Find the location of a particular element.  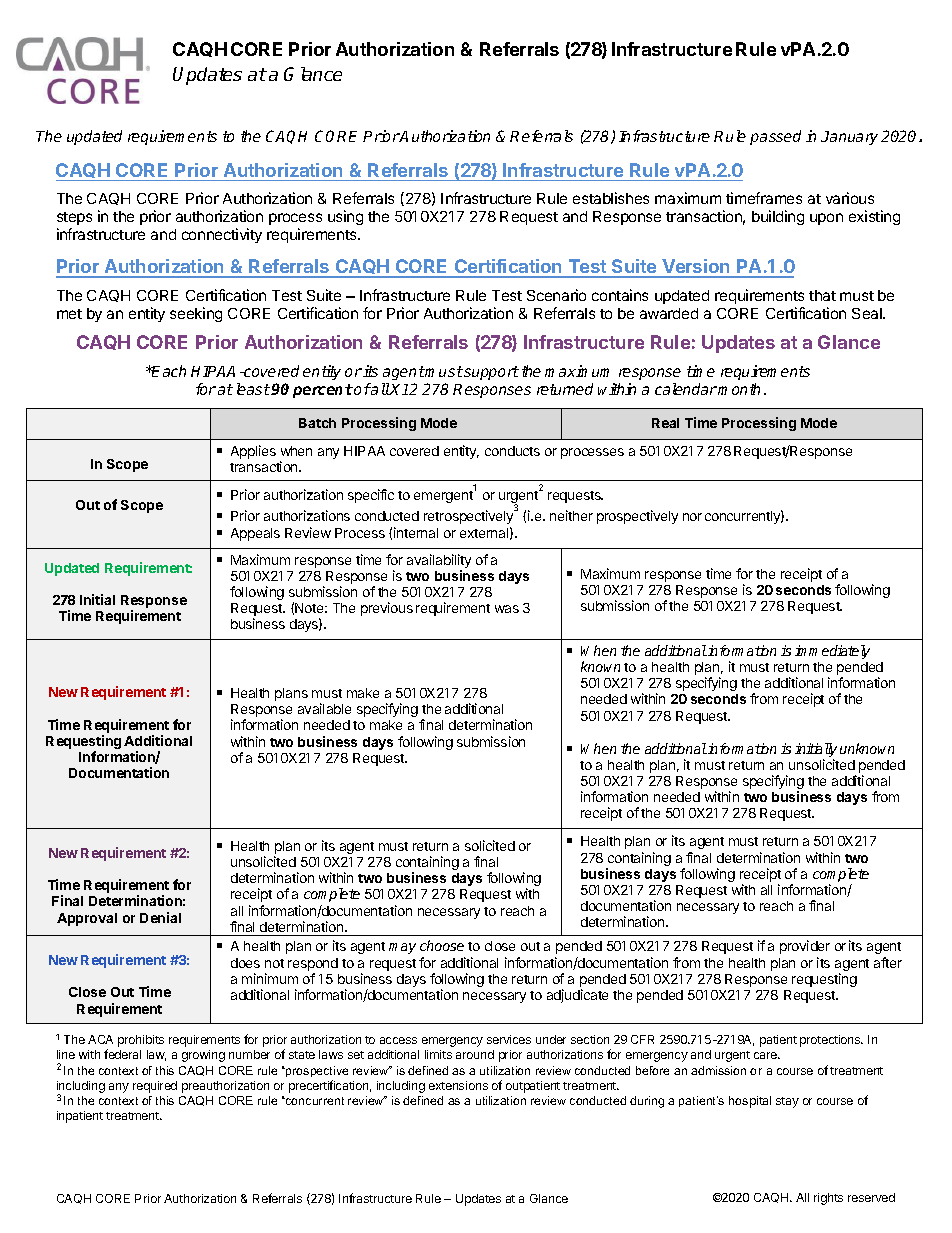

Denial is located at coordinates (160, 917).
